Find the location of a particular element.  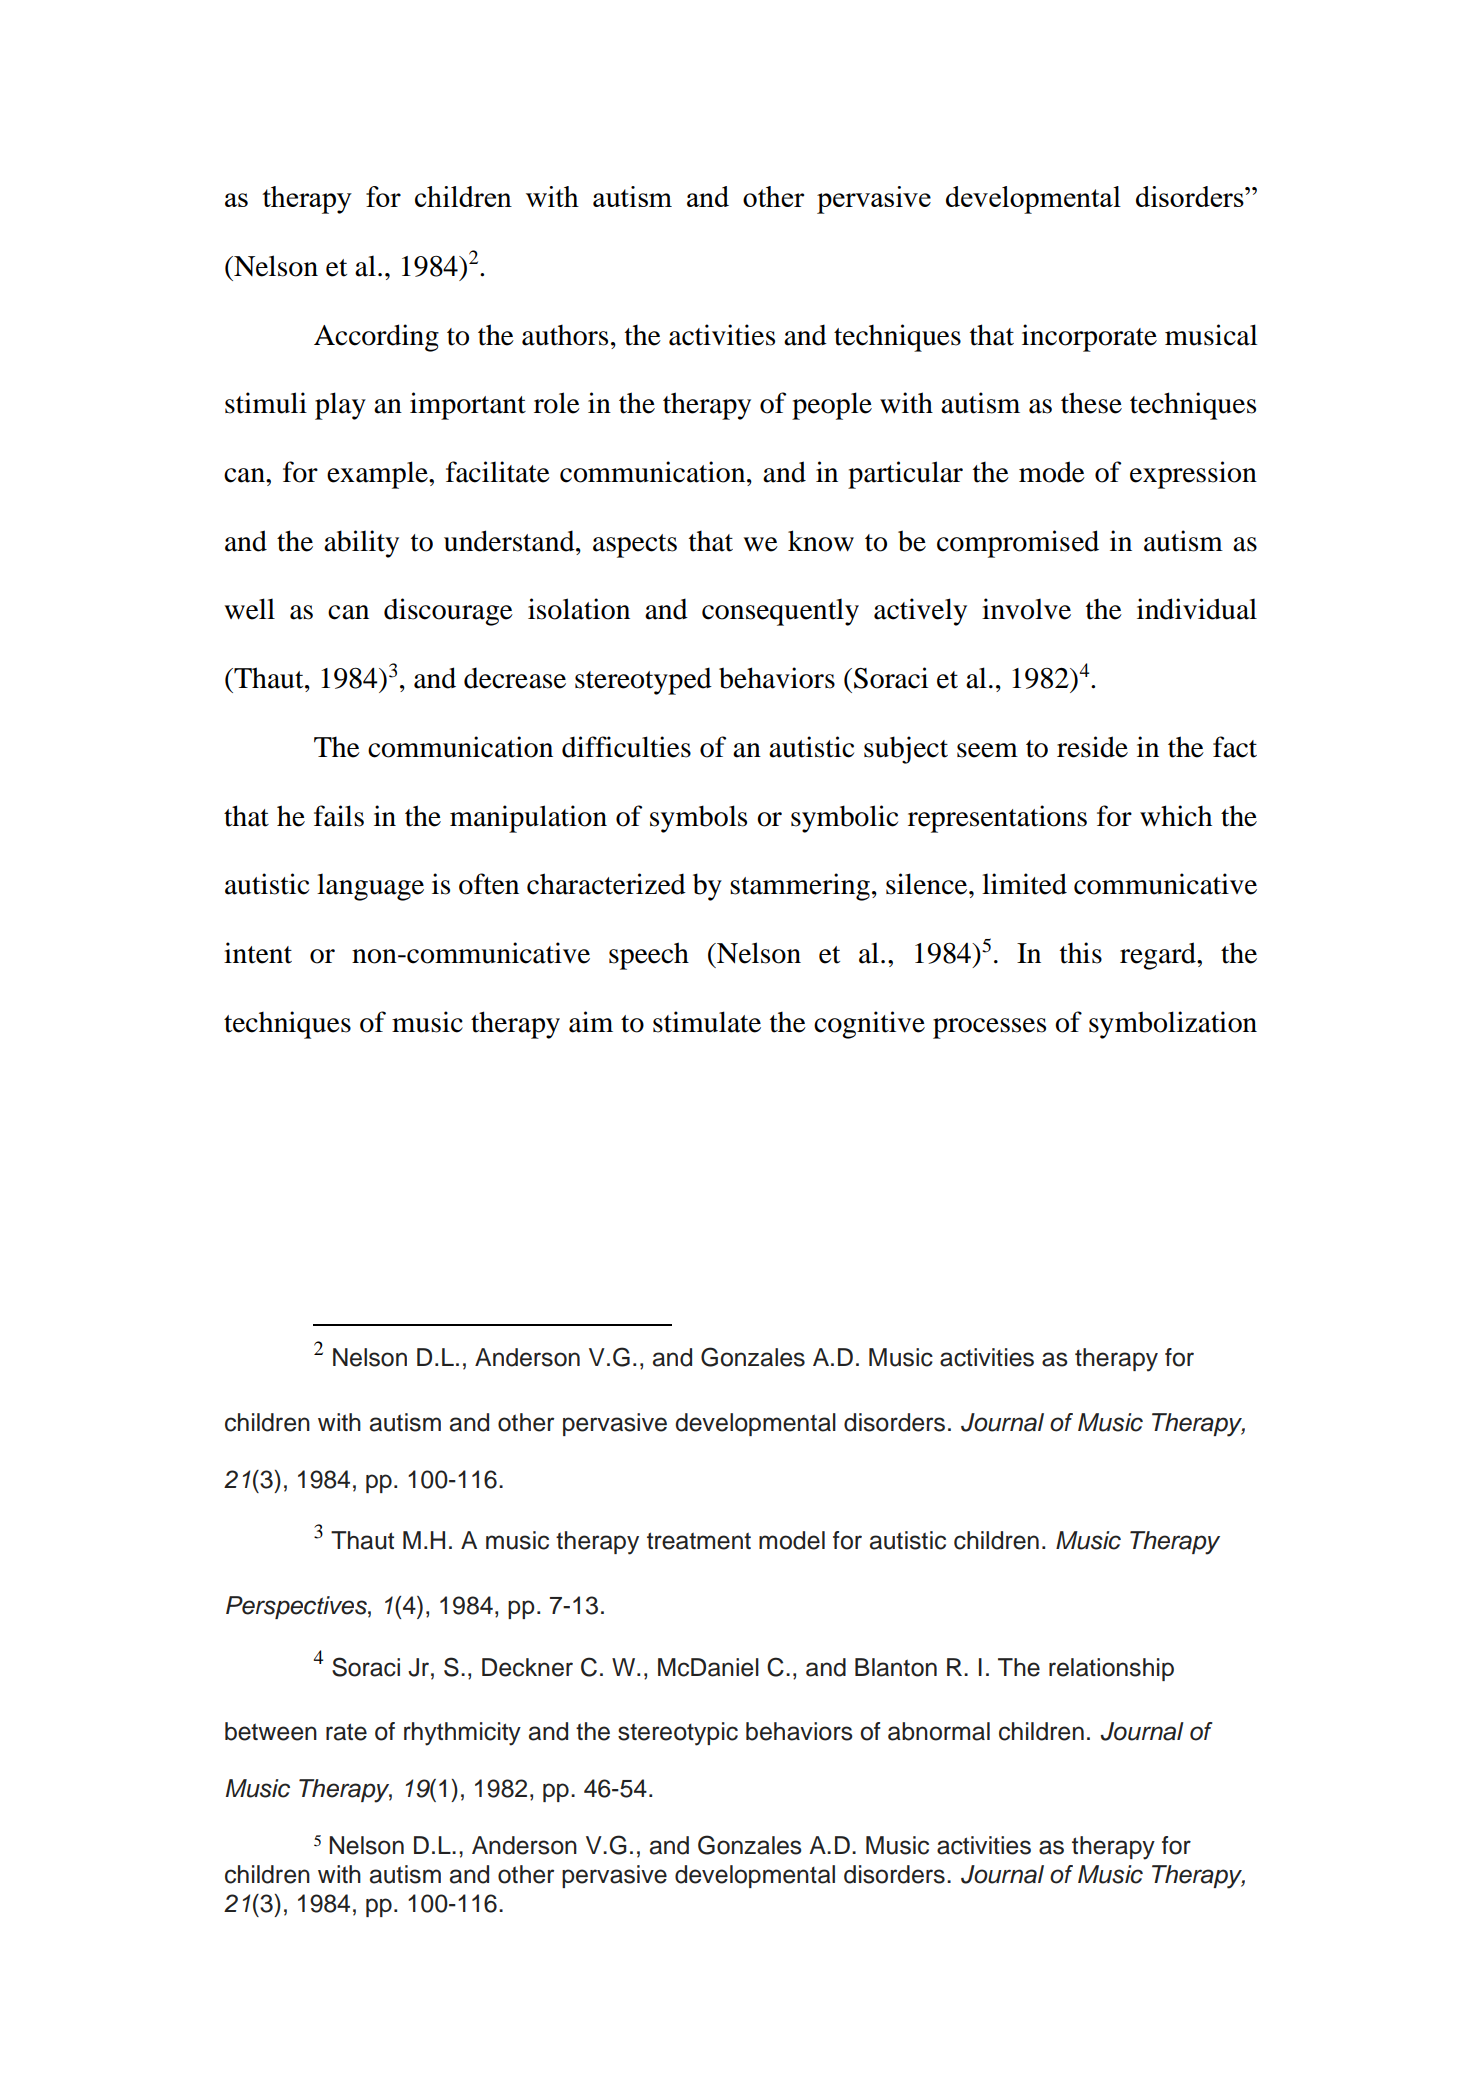

play is located at coordinates (340, 406).
